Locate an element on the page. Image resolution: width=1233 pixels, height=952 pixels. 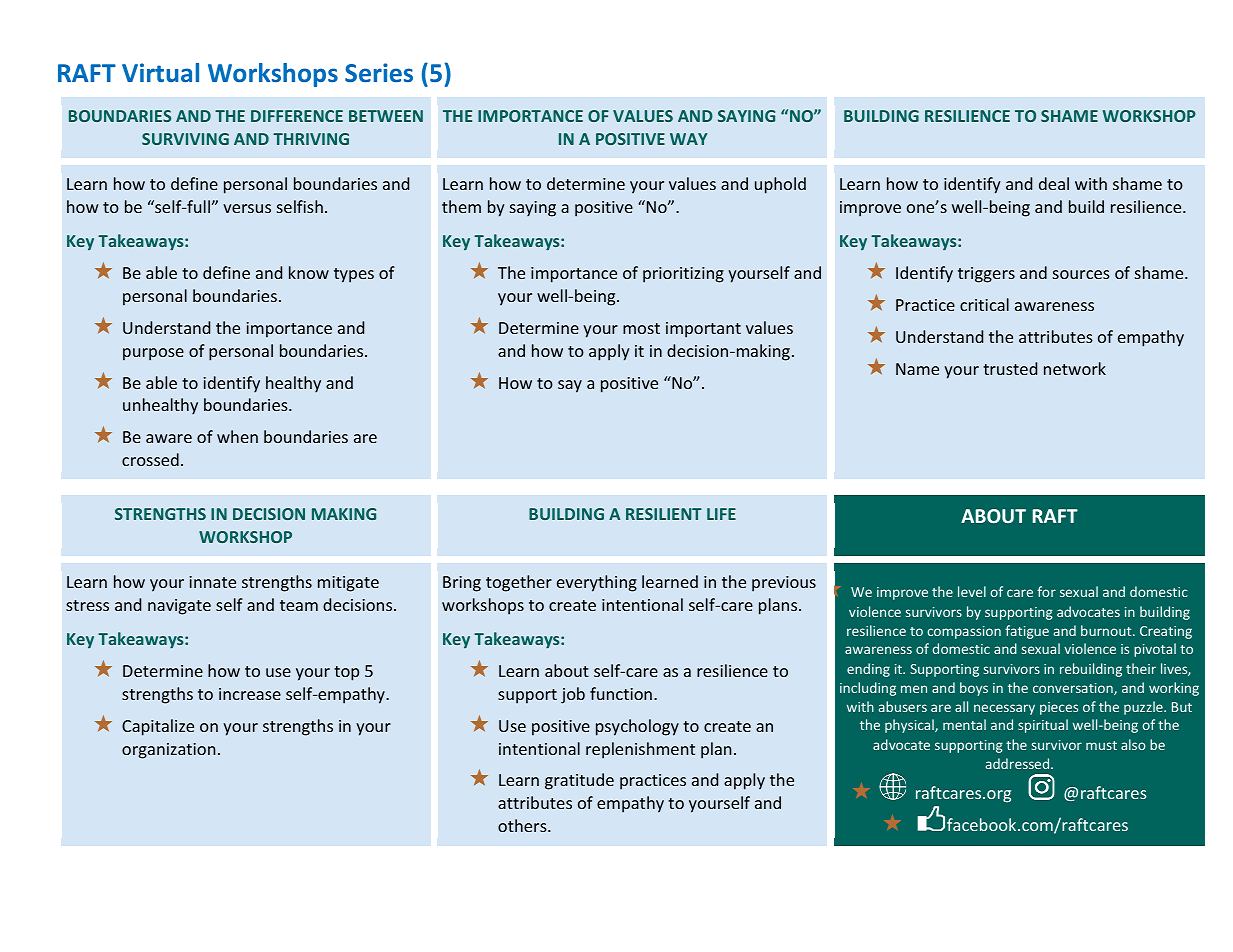
organization is located at coordinates (169, 751).
